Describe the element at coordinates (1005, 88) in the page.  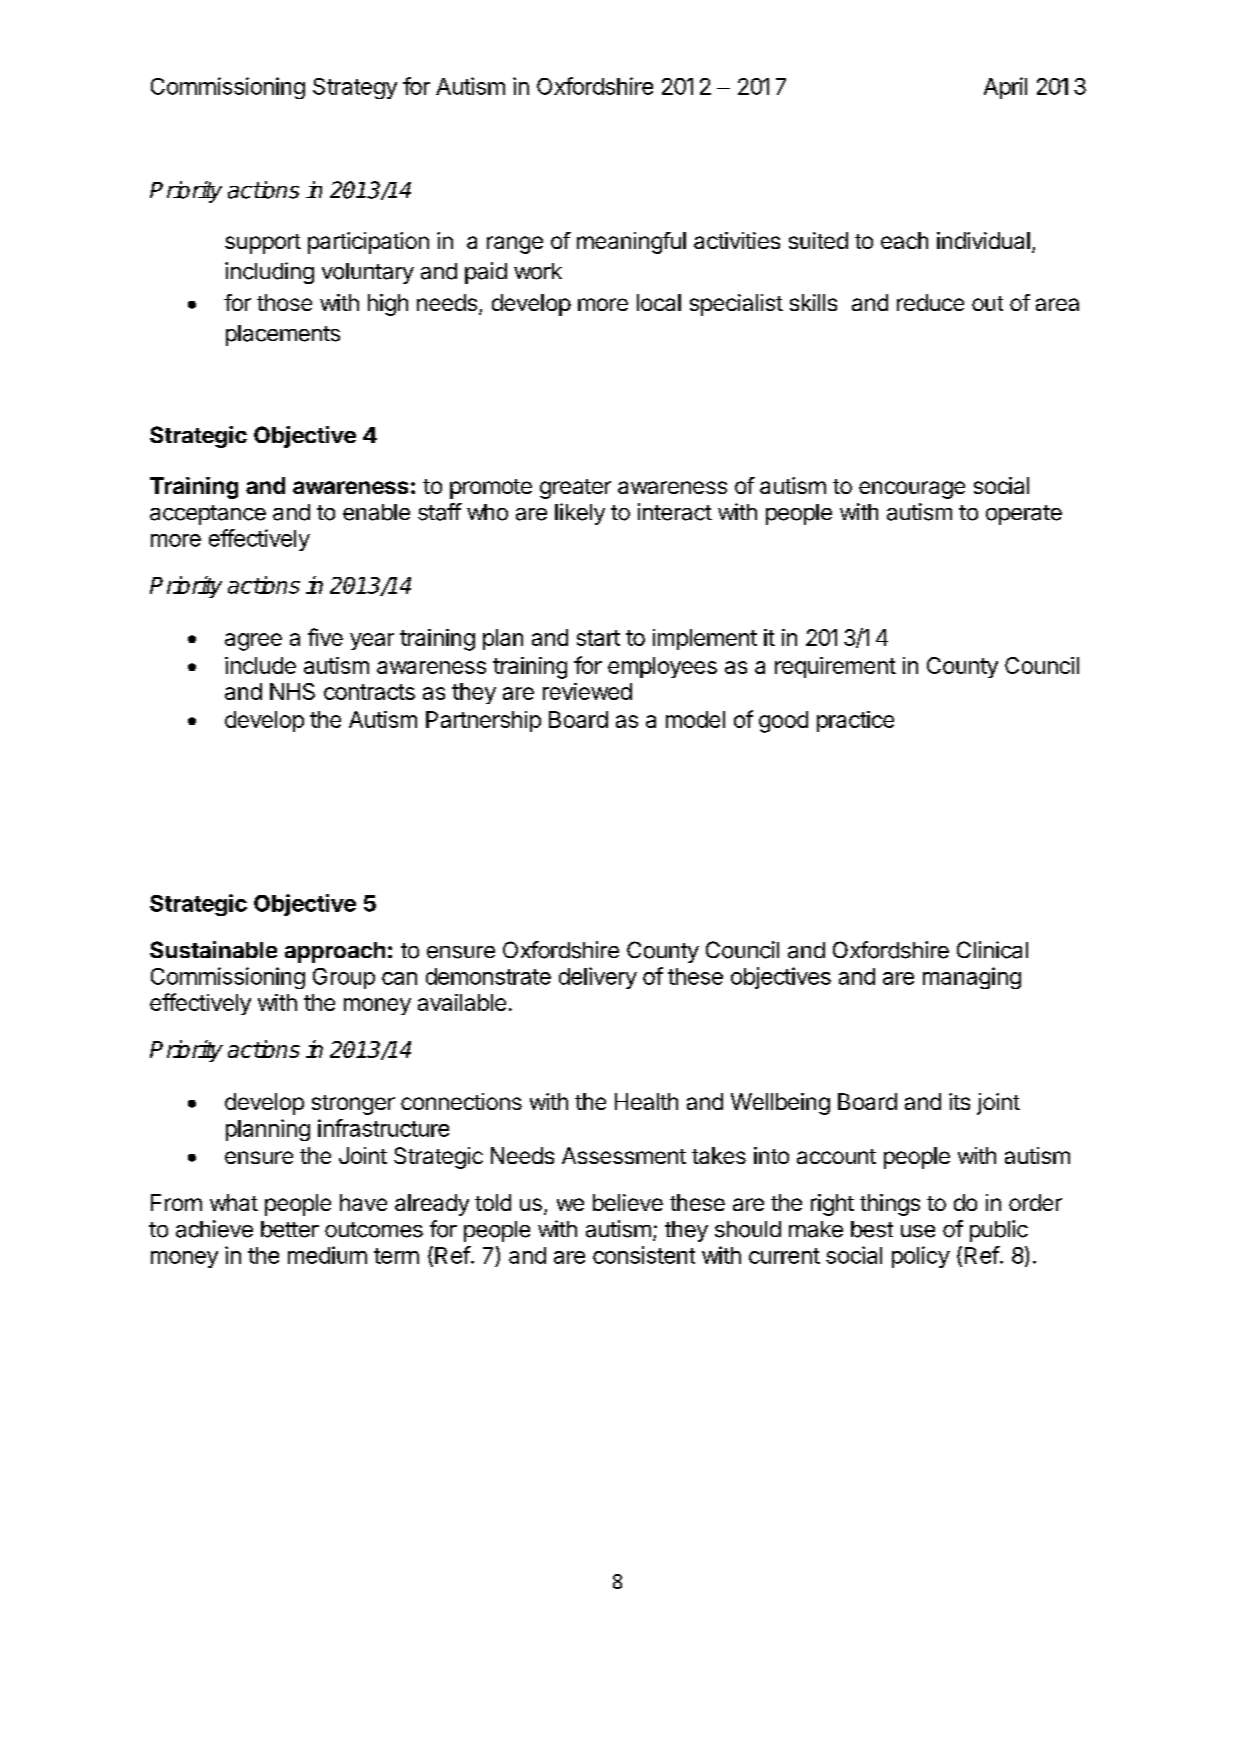
I see `April` at that location.
